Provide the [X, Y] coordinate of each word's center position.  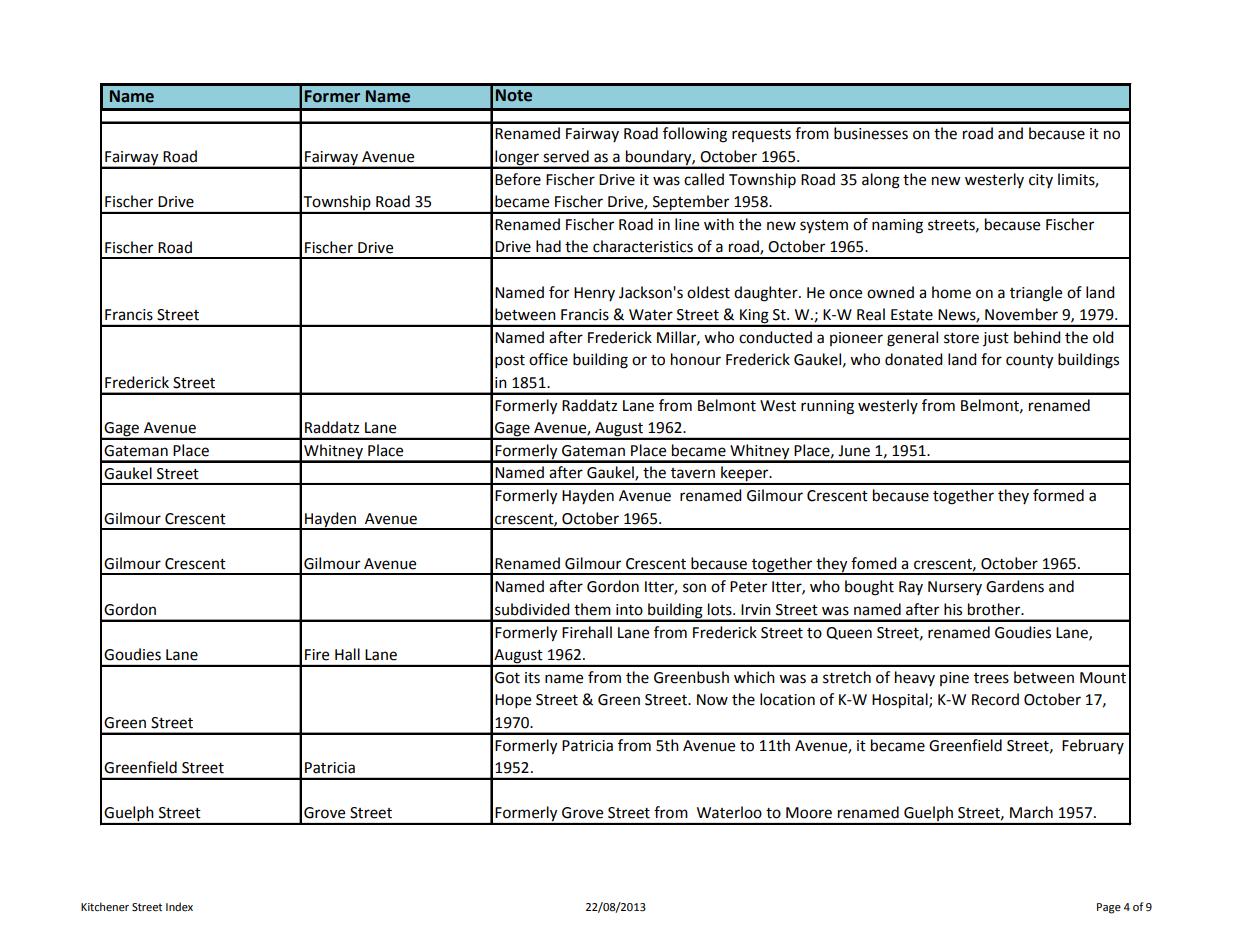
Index [179, 906]
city [1041, 181]
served [566, 156]
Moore [809, 813]
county [1029, 362]
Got [507, 678]
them [592, 609]
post [510, 362]
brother [995, 609]
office [548, 359]
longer [517, 159]
